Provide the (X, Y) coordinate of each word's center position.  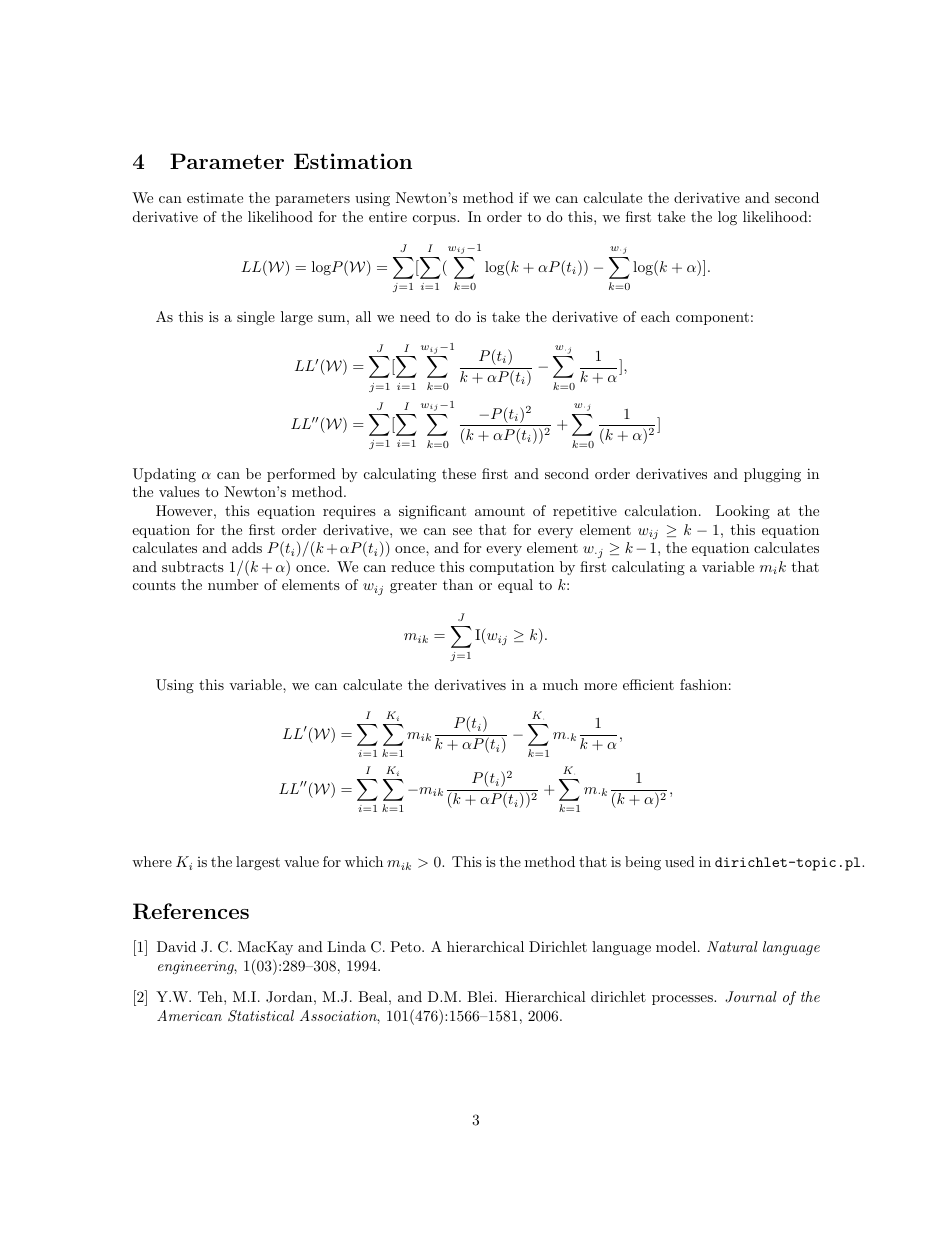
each (655, 316)
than (458, 584)
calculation (662, 510)
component (712, 318)
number (233, 584)
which (364, 861)
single (256, 318)
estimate (215, 197)
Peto (406, 946)
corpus (435, 220)
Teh (211, 996)
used (680, 861)
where (152, 861)
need (415, 316)
